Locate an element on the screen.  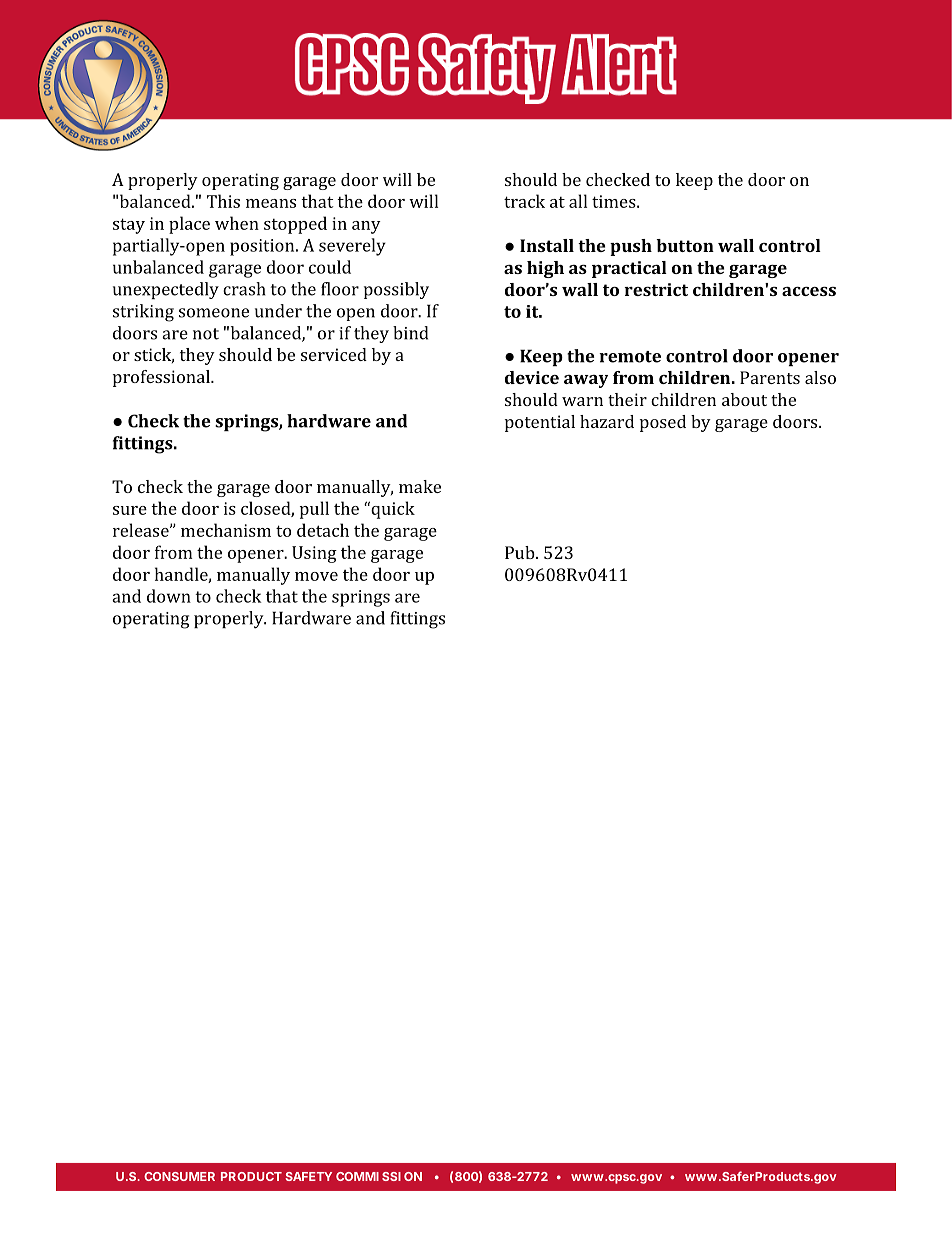
posed is located at coordinates (663, 423).
